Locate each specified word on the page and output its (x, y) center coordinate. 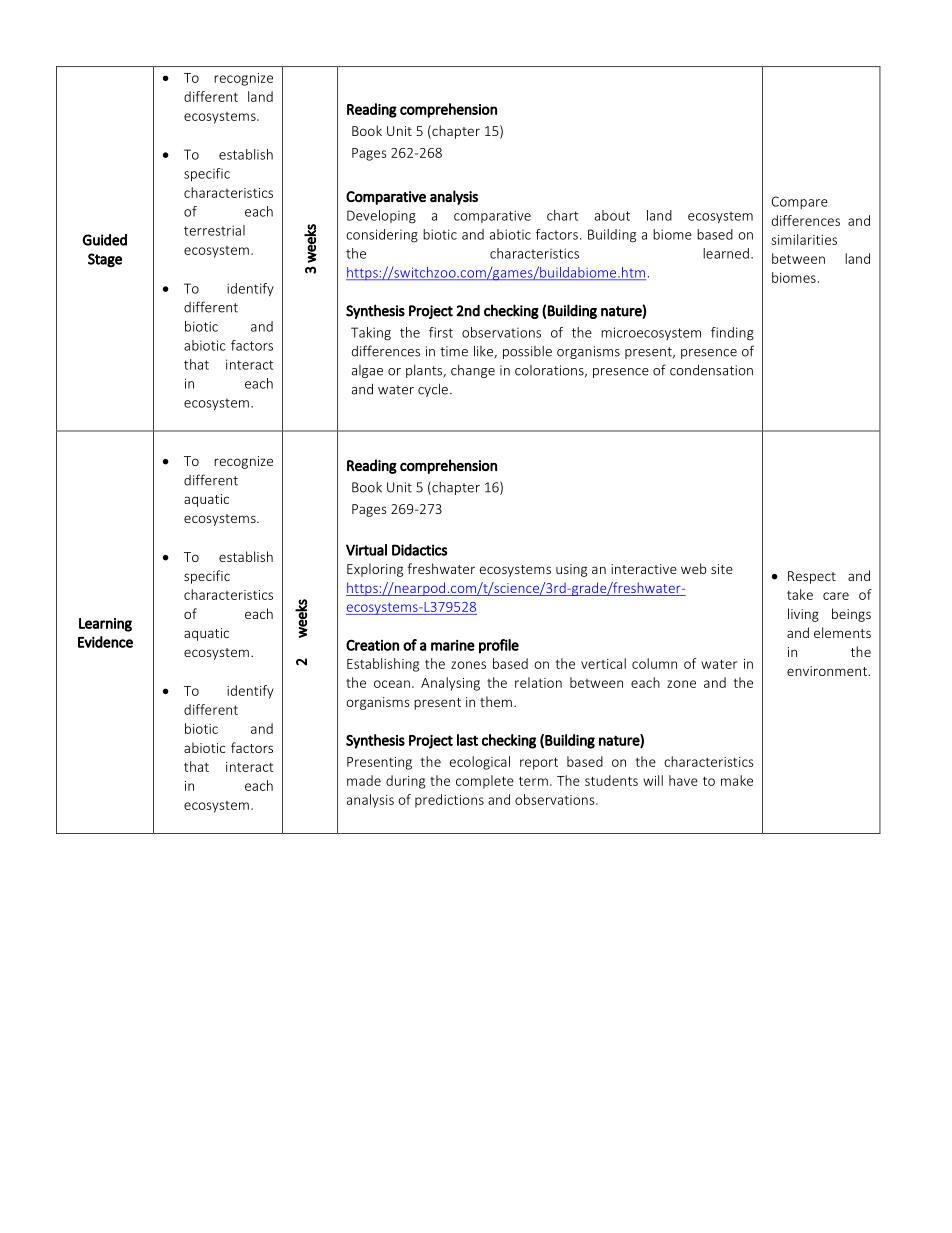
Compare (800, 202)
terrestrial (214, 230)
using (571, 570)
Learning (105, 625)
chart (562, 215)
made (364, 780)
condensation (711, 370)
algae (367, 371)
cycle (433, 390)
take (800, 594)
